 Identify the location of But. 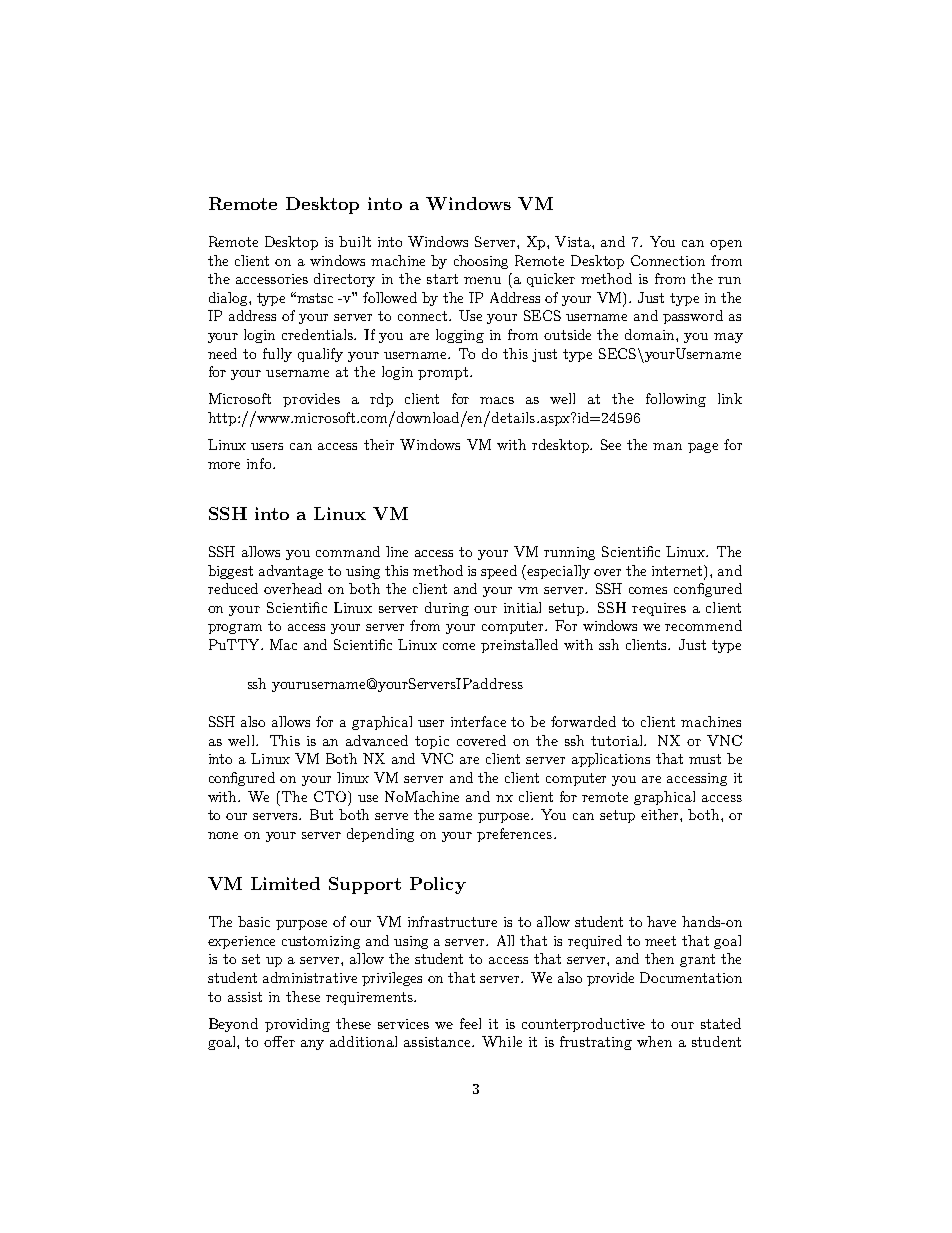
(321, 814).
